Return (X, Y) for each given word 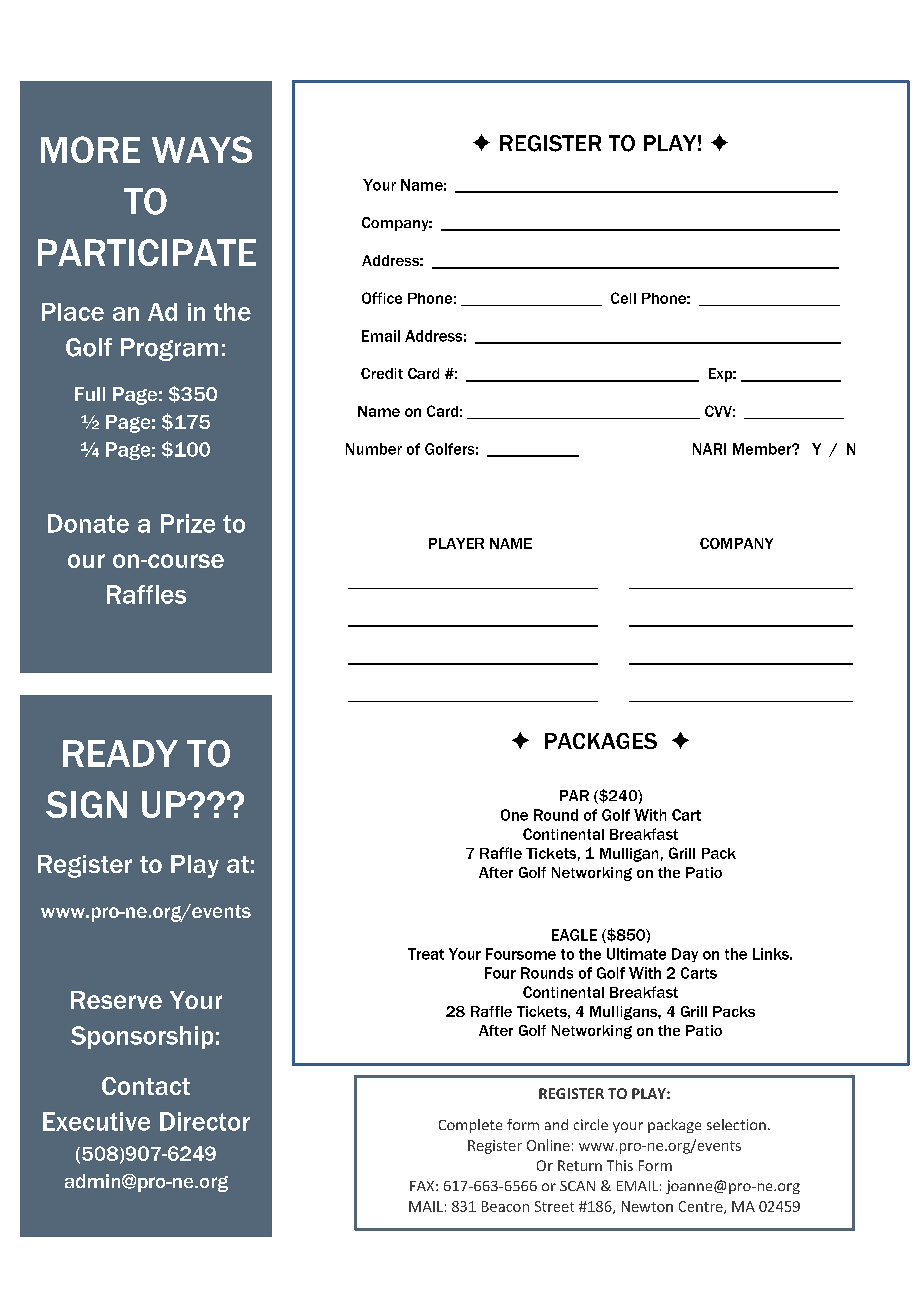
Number (374, 449)
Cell (623, 298)
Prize (188, 523)
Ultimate (636, 954)
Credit (382, 373)
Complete (470, 1126)
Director (205, 1121)
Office (382, 298)
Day (685, 955)
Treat (426, 954)
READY (120, 753)
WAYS (202, 149)
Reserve (116, 1000)
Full (90, 394)
